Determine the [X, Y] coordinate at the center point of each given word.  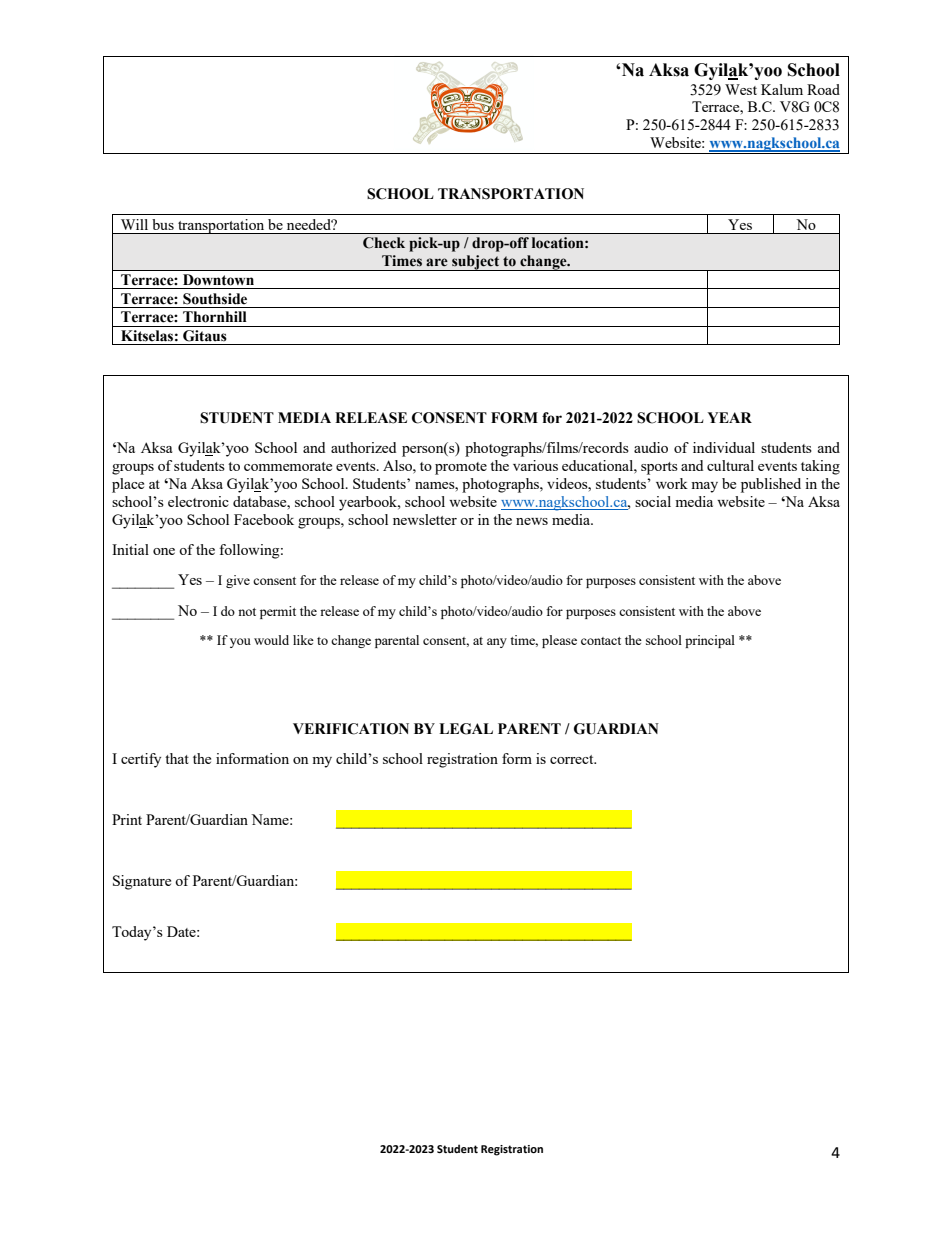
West [741, 89]
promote [461, 468]
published [771, 485]
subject [476, 263]
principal [710, 641]
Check [384, 243]
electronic [198, 501]
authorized [363, 447]
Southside [215, 299]
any [497, 643]
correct [573, 759]
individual [724, 447]
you [240, 643]
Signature [142, 882]
